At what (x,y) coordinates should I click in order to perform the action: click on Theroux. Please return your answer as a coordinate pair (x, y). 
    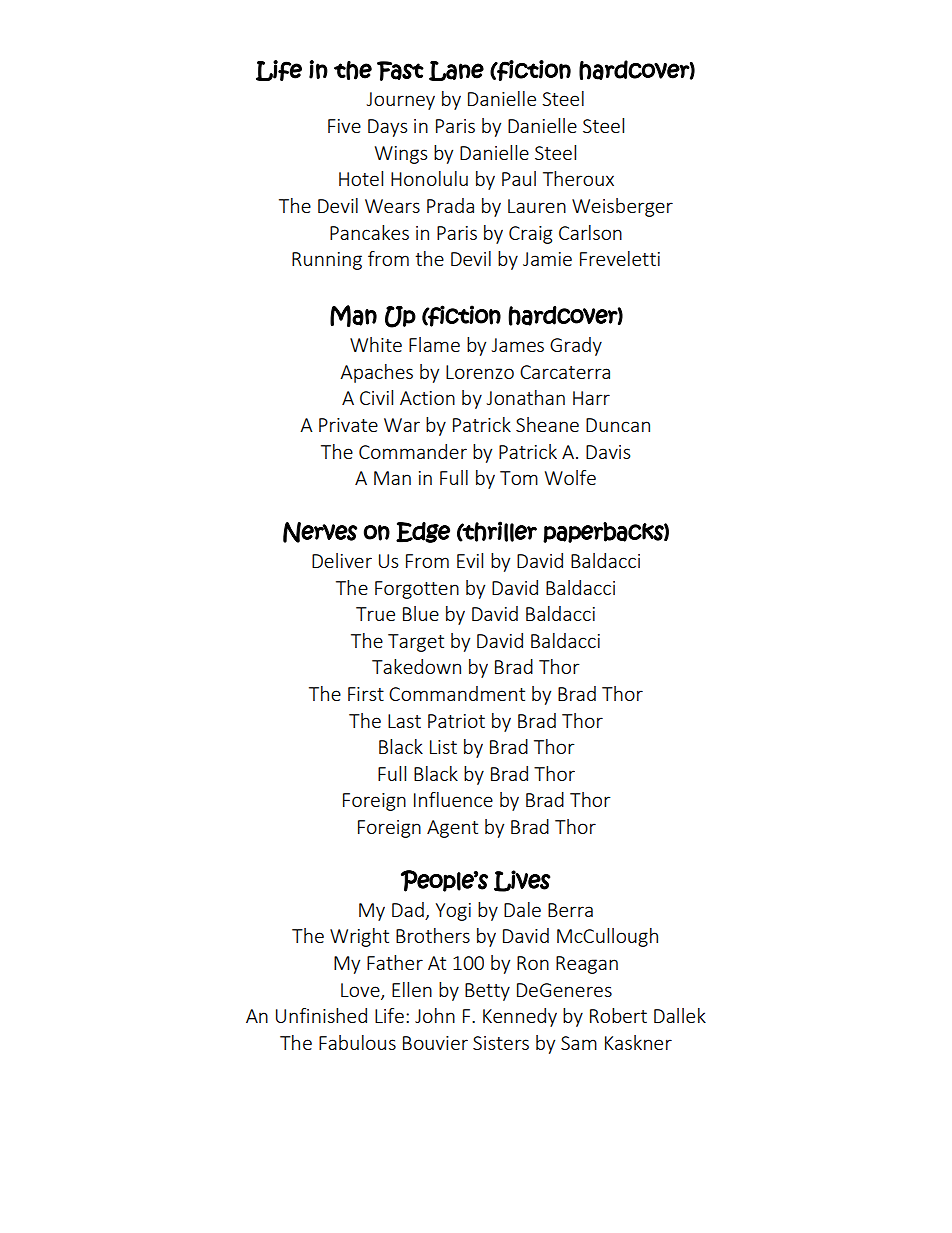
    Looking at the image, I should click on (578, 178).
